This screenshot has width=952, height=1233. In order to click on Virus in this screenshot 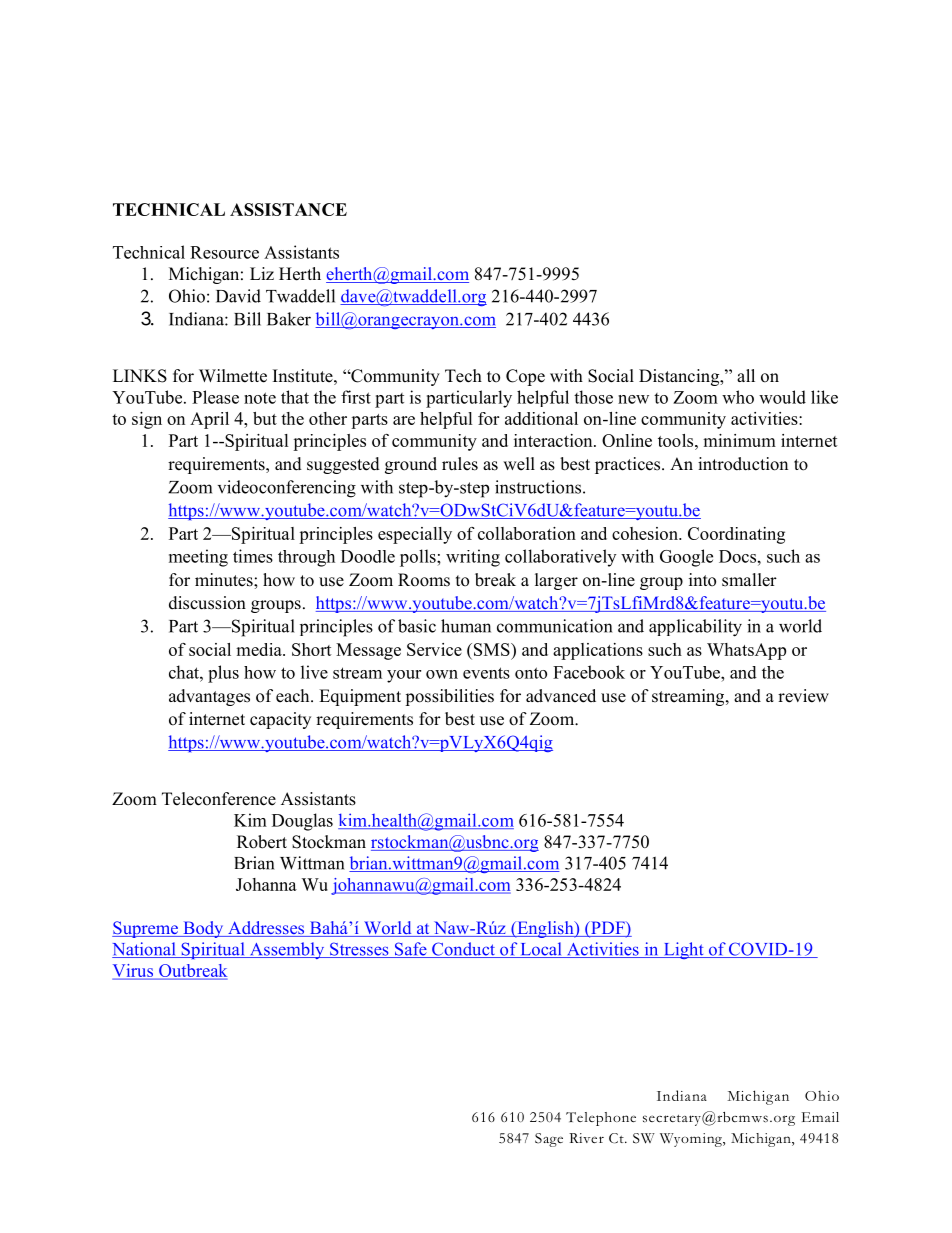, I will do `click(134, 971)`.
